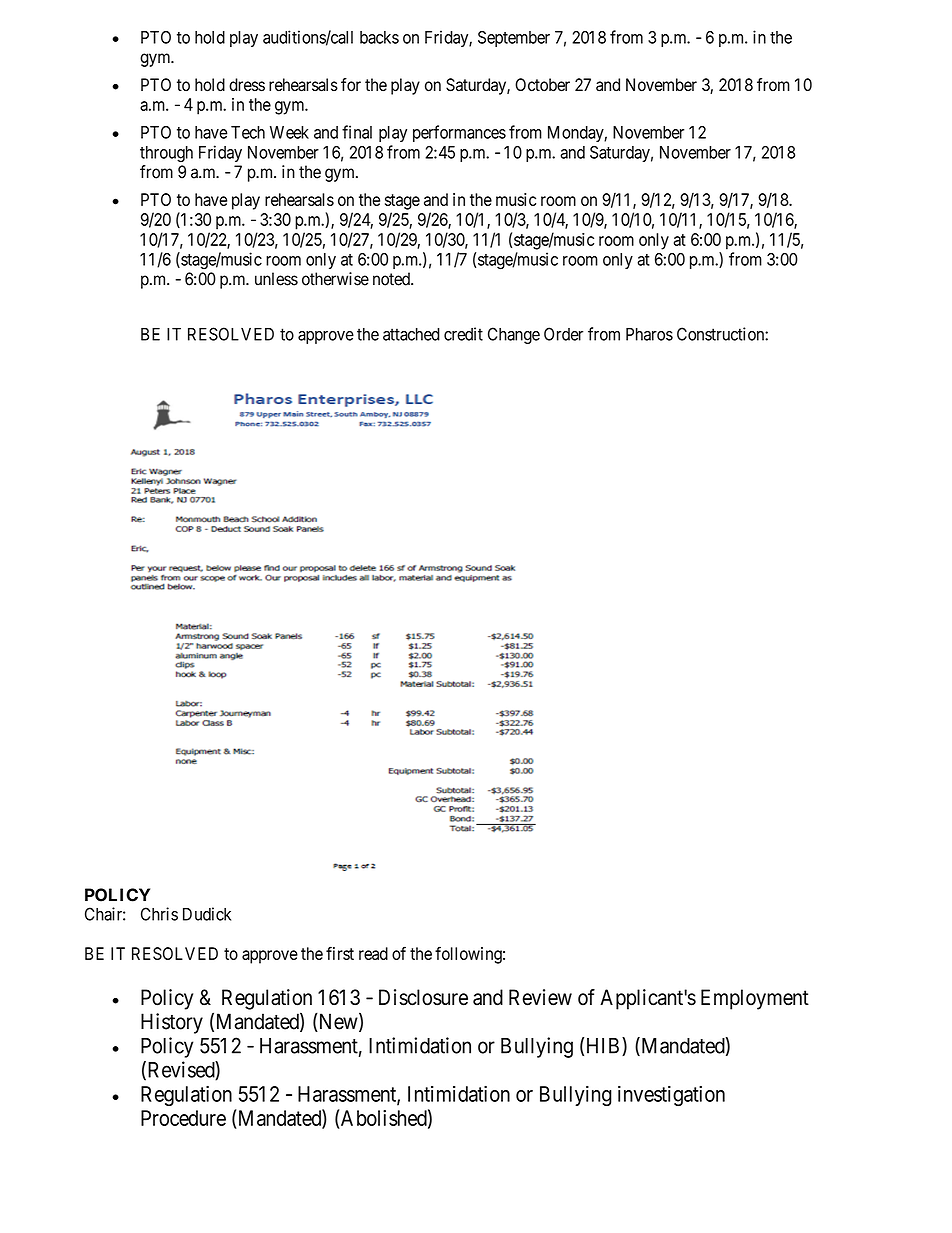 This page has width=952, height=1233. Describe the element at coordinates (463, 334) in the page. I see `credit` at that location.
